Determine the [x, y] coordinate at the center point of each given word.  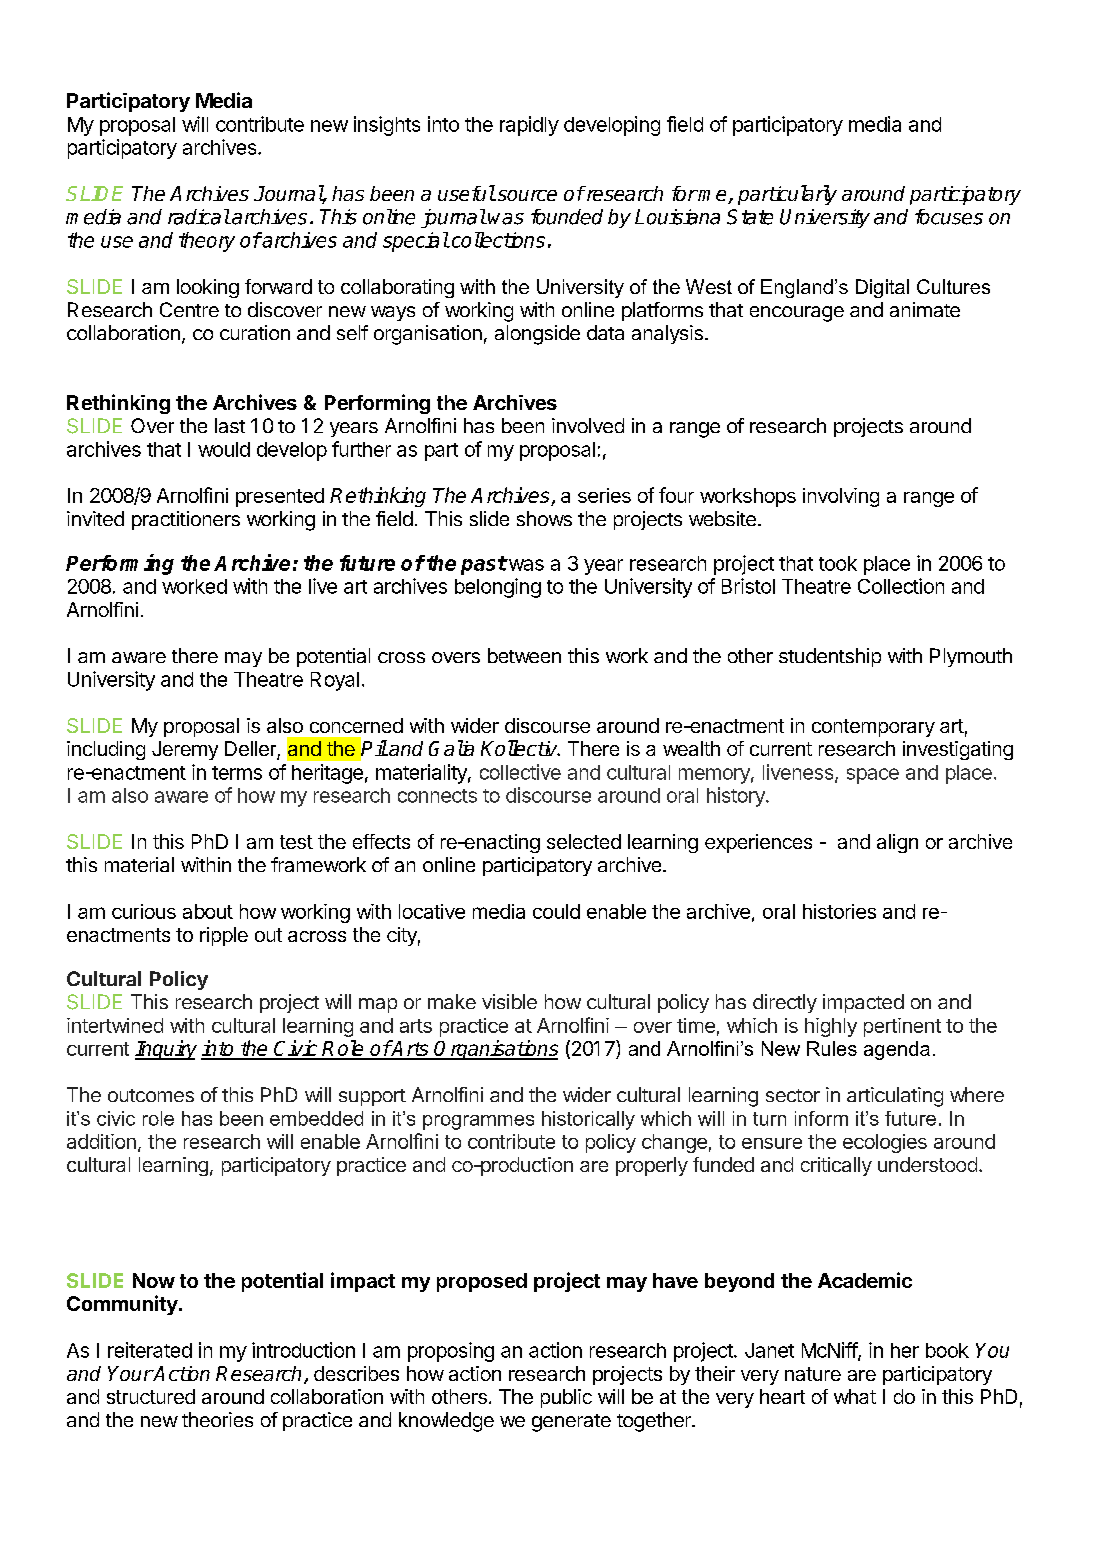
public [566, 1398]
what [855, 1396]
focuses [949, 217]
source [526, 195]
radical [199, 217]
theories [217, 1419]
